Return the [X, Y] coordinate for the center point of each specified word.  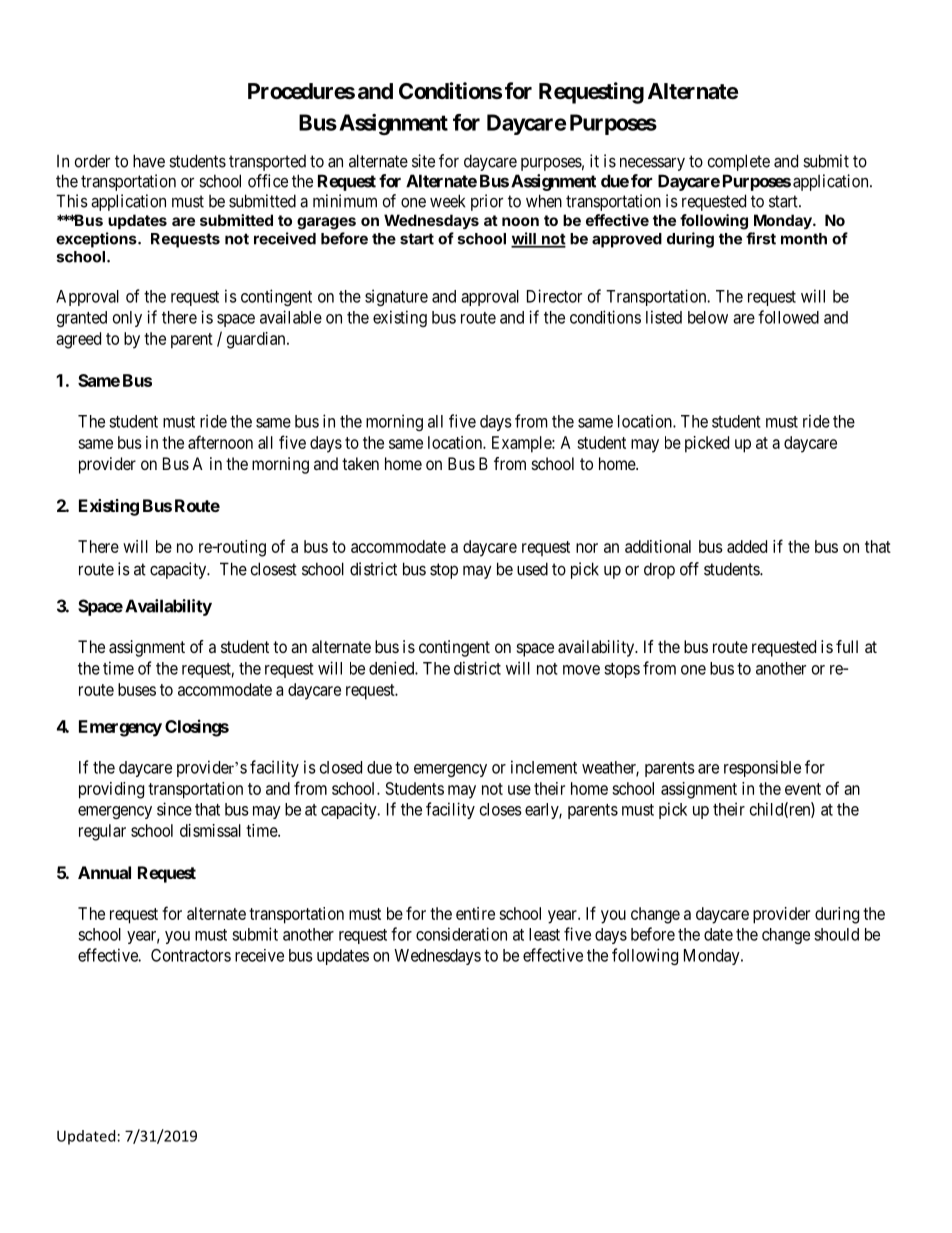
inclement [544, 767]
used [532, 569]
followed [788, 317]
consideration [461, 934]
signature [396, 297]
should [836, 934]
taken [360, 463]
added [747, 546]
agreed [78, 340]
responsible [762, 768]
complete [739, 162]
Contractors [191, 955]
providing [111, 790]
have [149, 161]
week [447, 201]
